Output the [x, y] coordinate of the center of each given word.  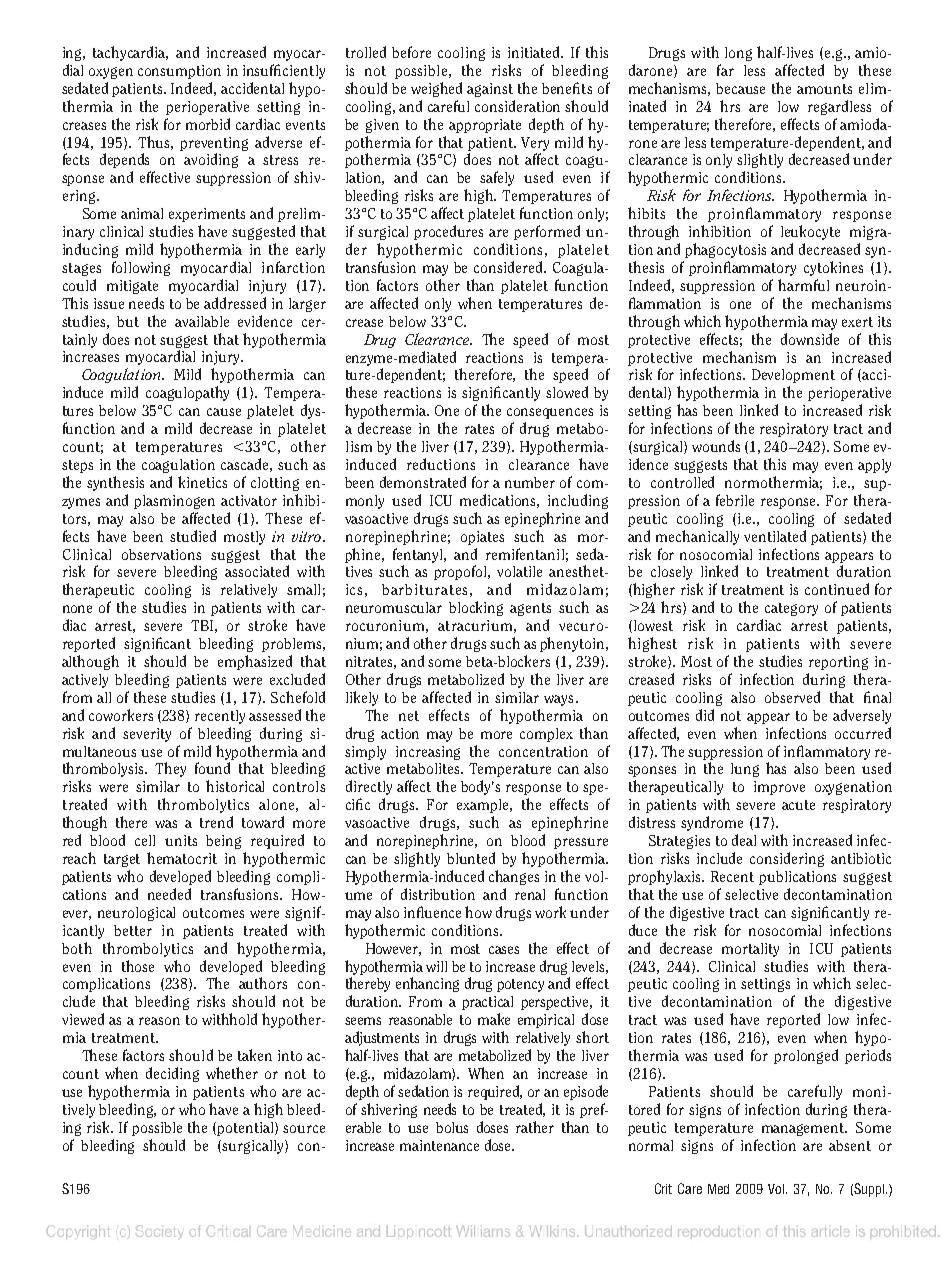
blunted [471, 858]
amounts [824, 89]
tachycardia [130, 53]
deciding [172, 1074]
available [202, 321]
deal [744, 840]
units [181, 840]
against [490, 90]
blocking [476, 608]
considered [509, 267]
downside [810, 339]
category [791, 609]
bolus [452, 1127]
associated [257, 571]
